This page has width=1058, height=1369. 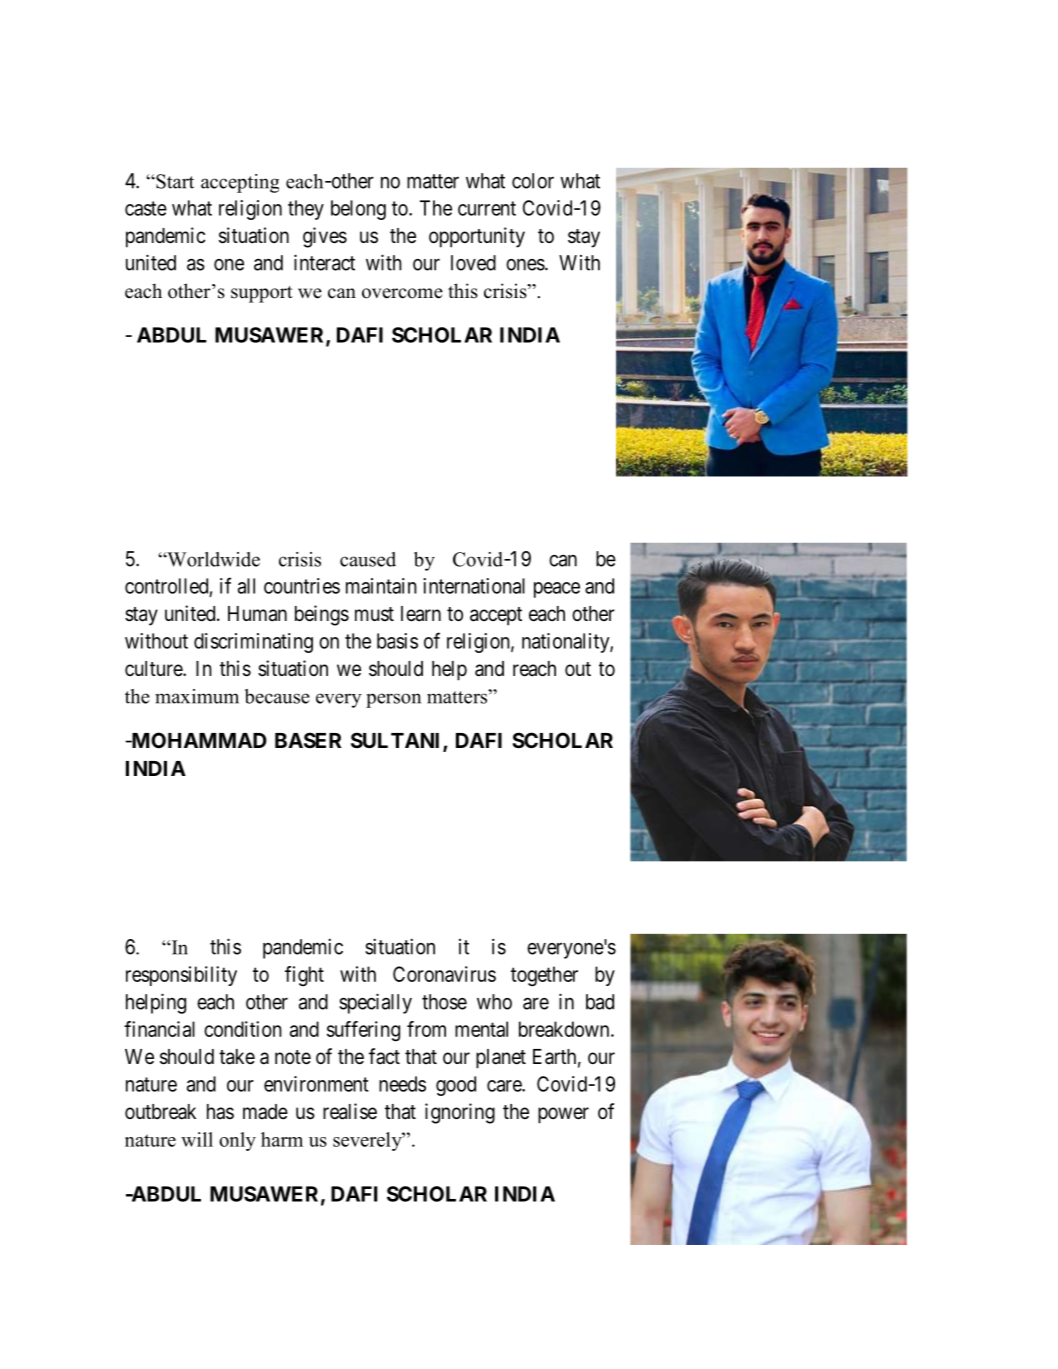 I want to click on has, so click(x=220, y=1112).
